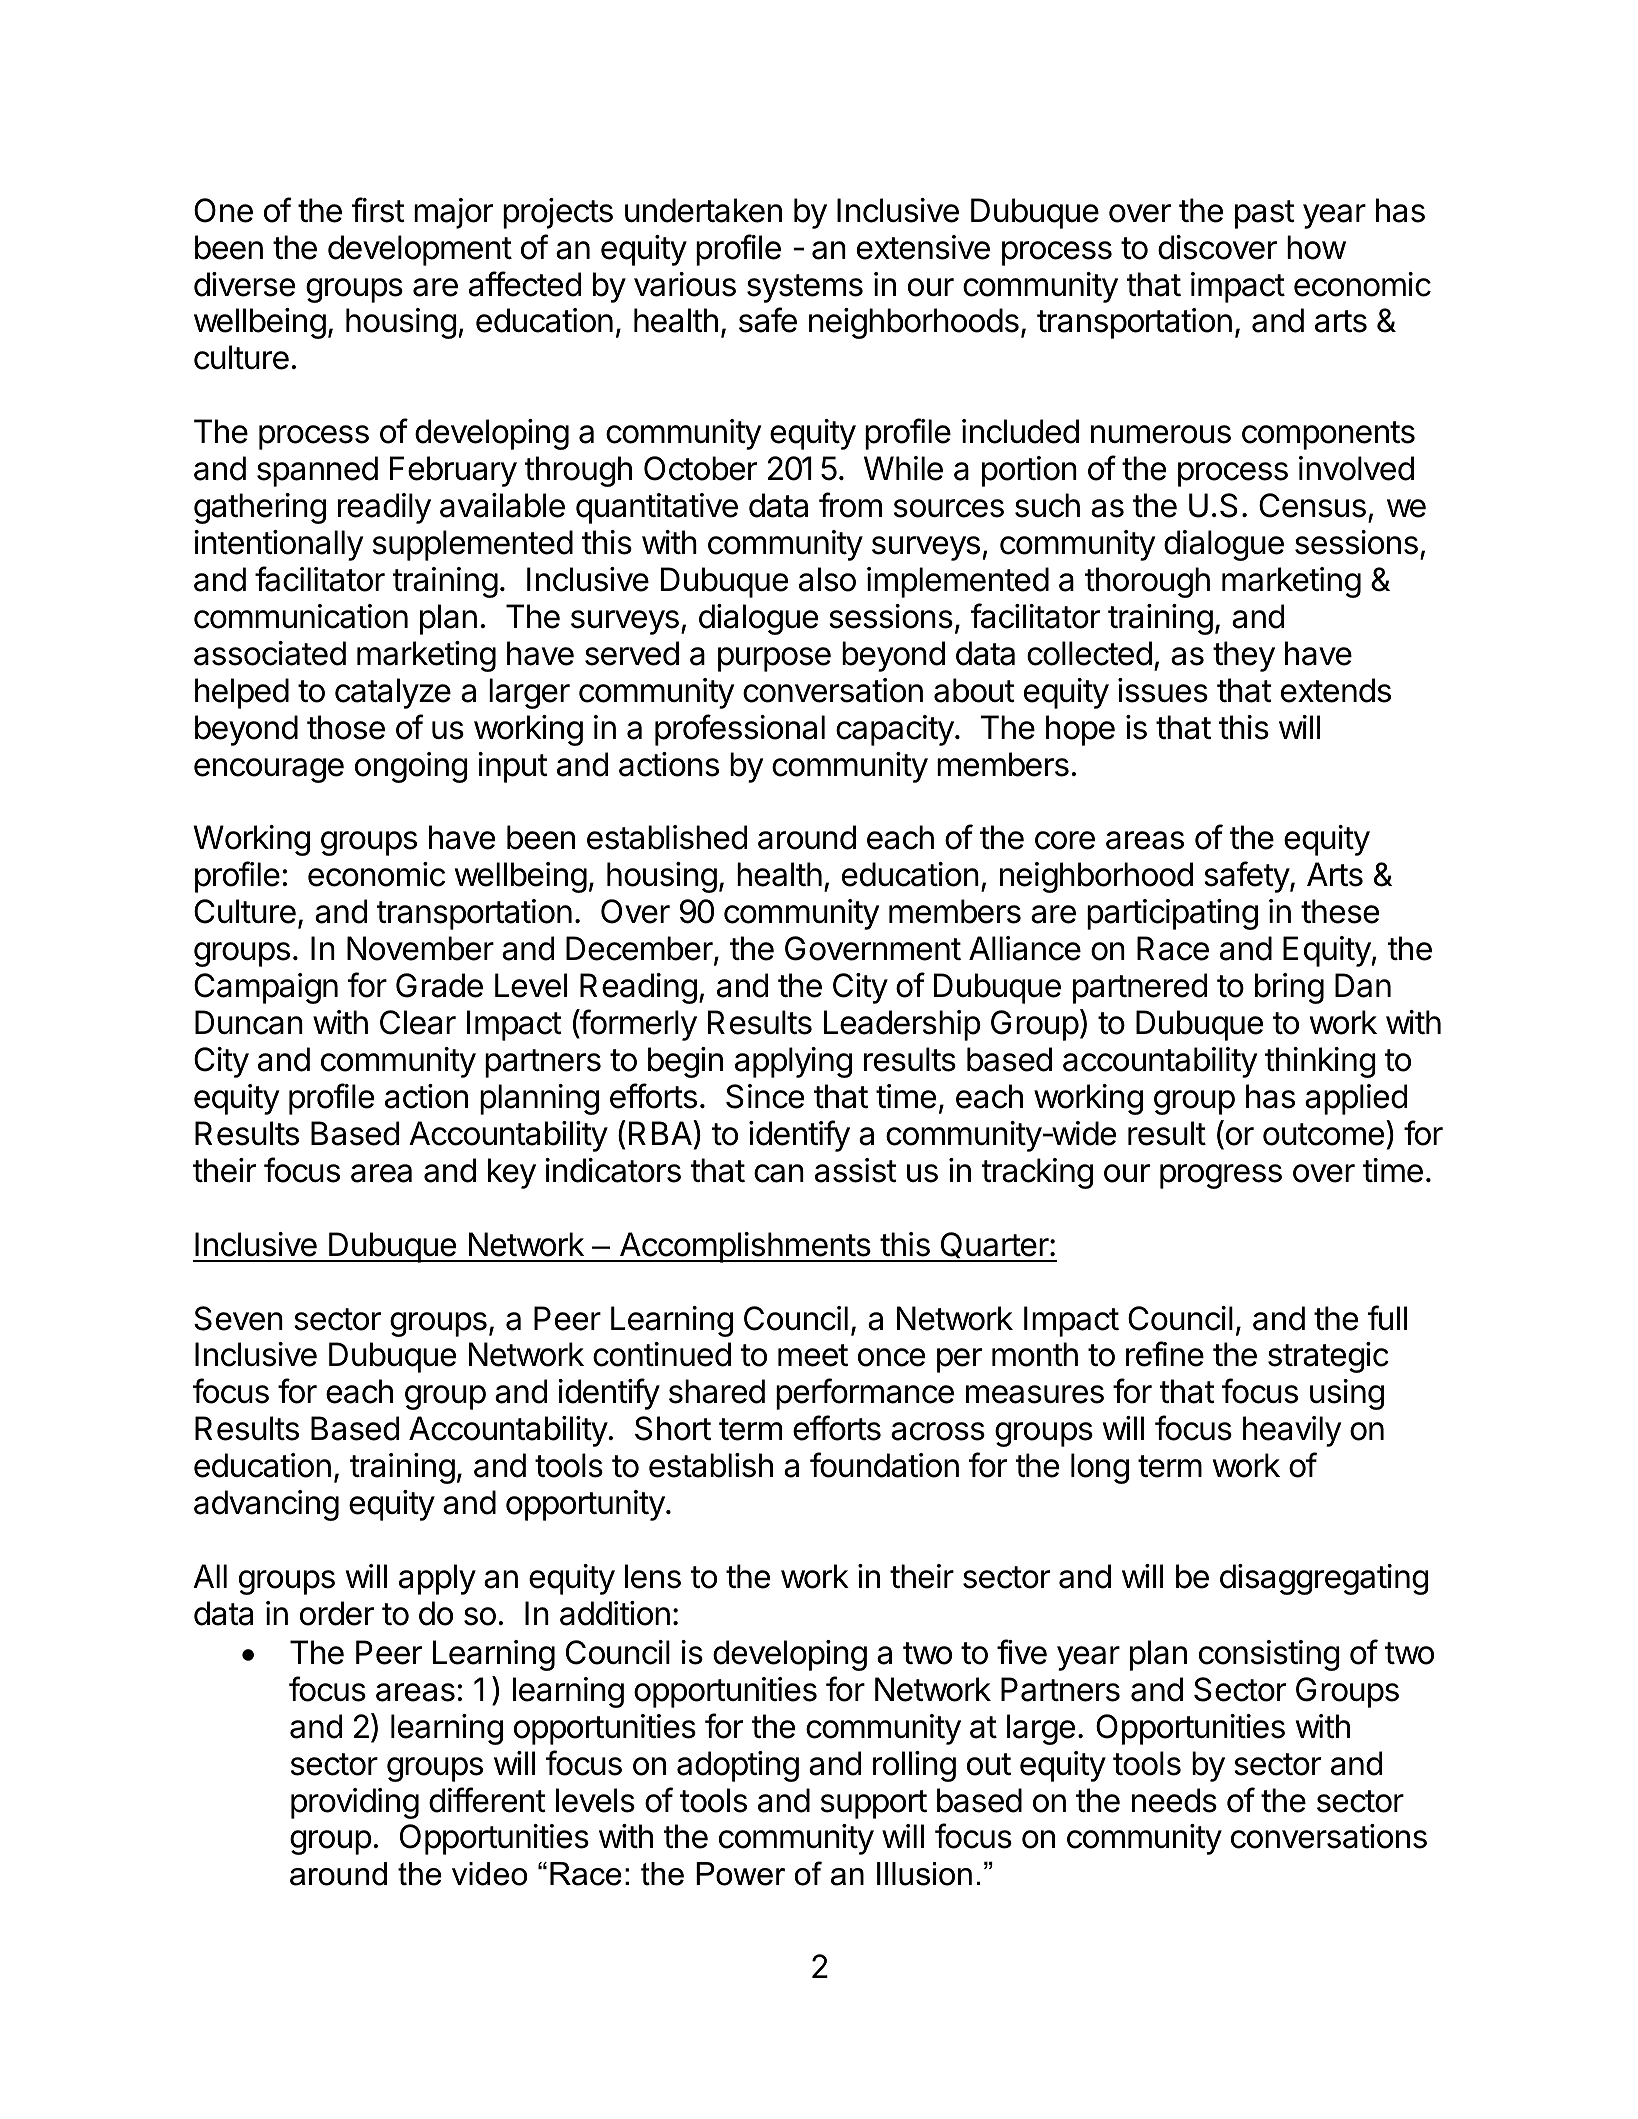 This image has height=2119, width=1638. What do you see at coordinates (1265, 214) in the image?
I see `past` at bounding box center [1265, 214].
